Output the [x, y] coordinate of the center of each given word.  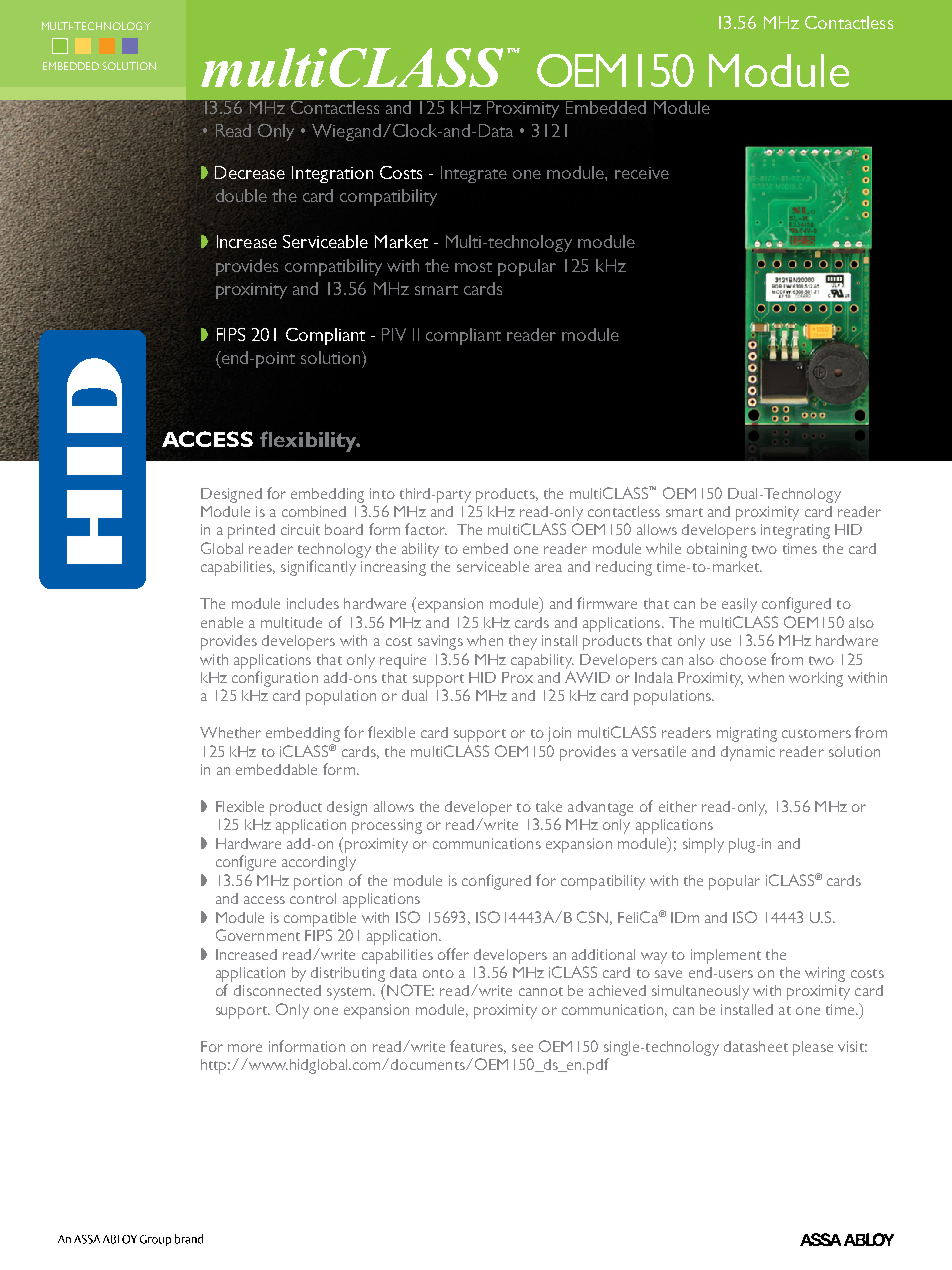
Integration [332, 174]
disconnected [277, 990]
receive [642, 173]
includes [313, 603]
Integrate [474, 174]
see [522, 1048]
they [523, 642]
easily [739, 605]
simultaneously [700, 992]
